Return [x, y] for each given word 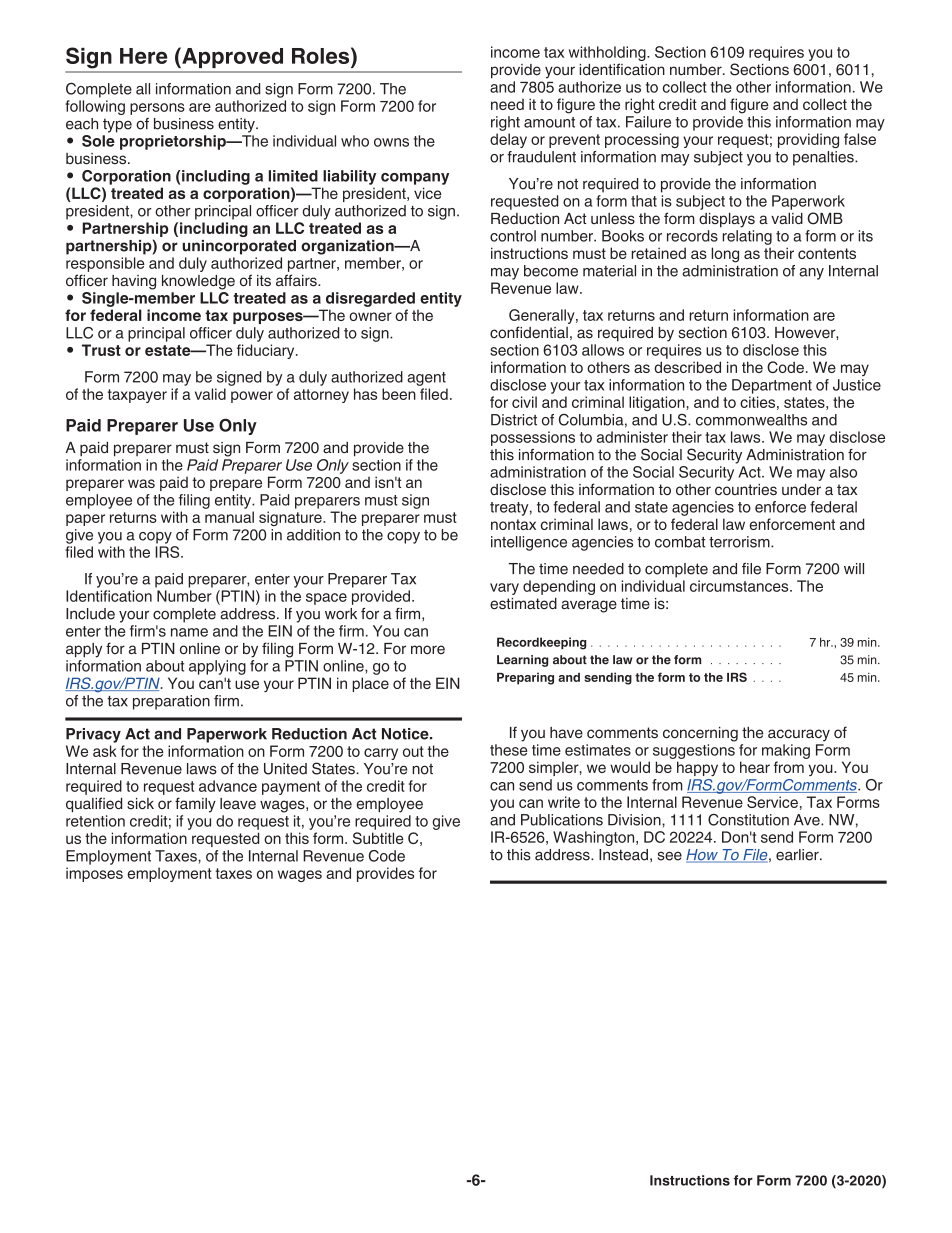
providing [808, 140]
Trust [101, 350]
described [687, 367]
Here [143, 56]
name [189, 632]
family [195, 805]
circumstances [740, 586]
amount [549, 122]
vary [504, 589]
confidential [529, 332]
